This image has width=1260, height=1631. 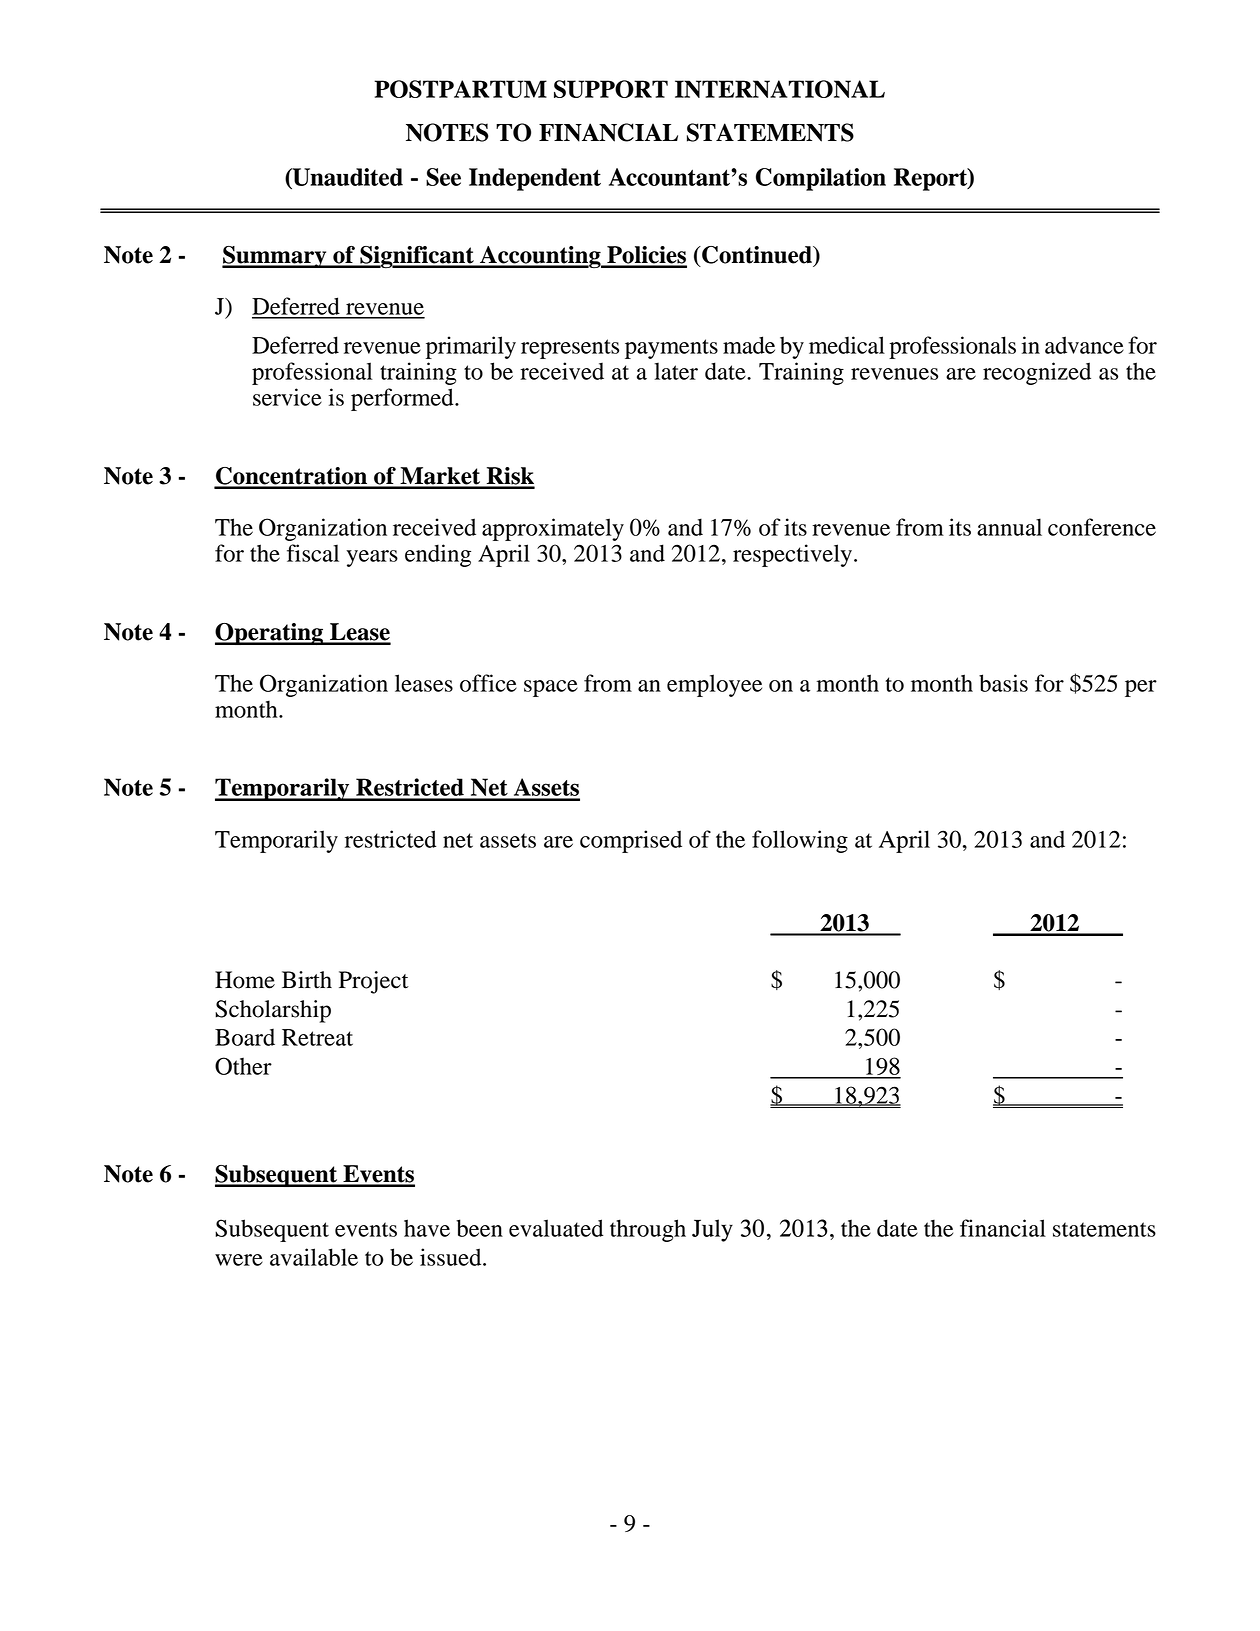 I want to click on July, so click(x=712, y=1230).
